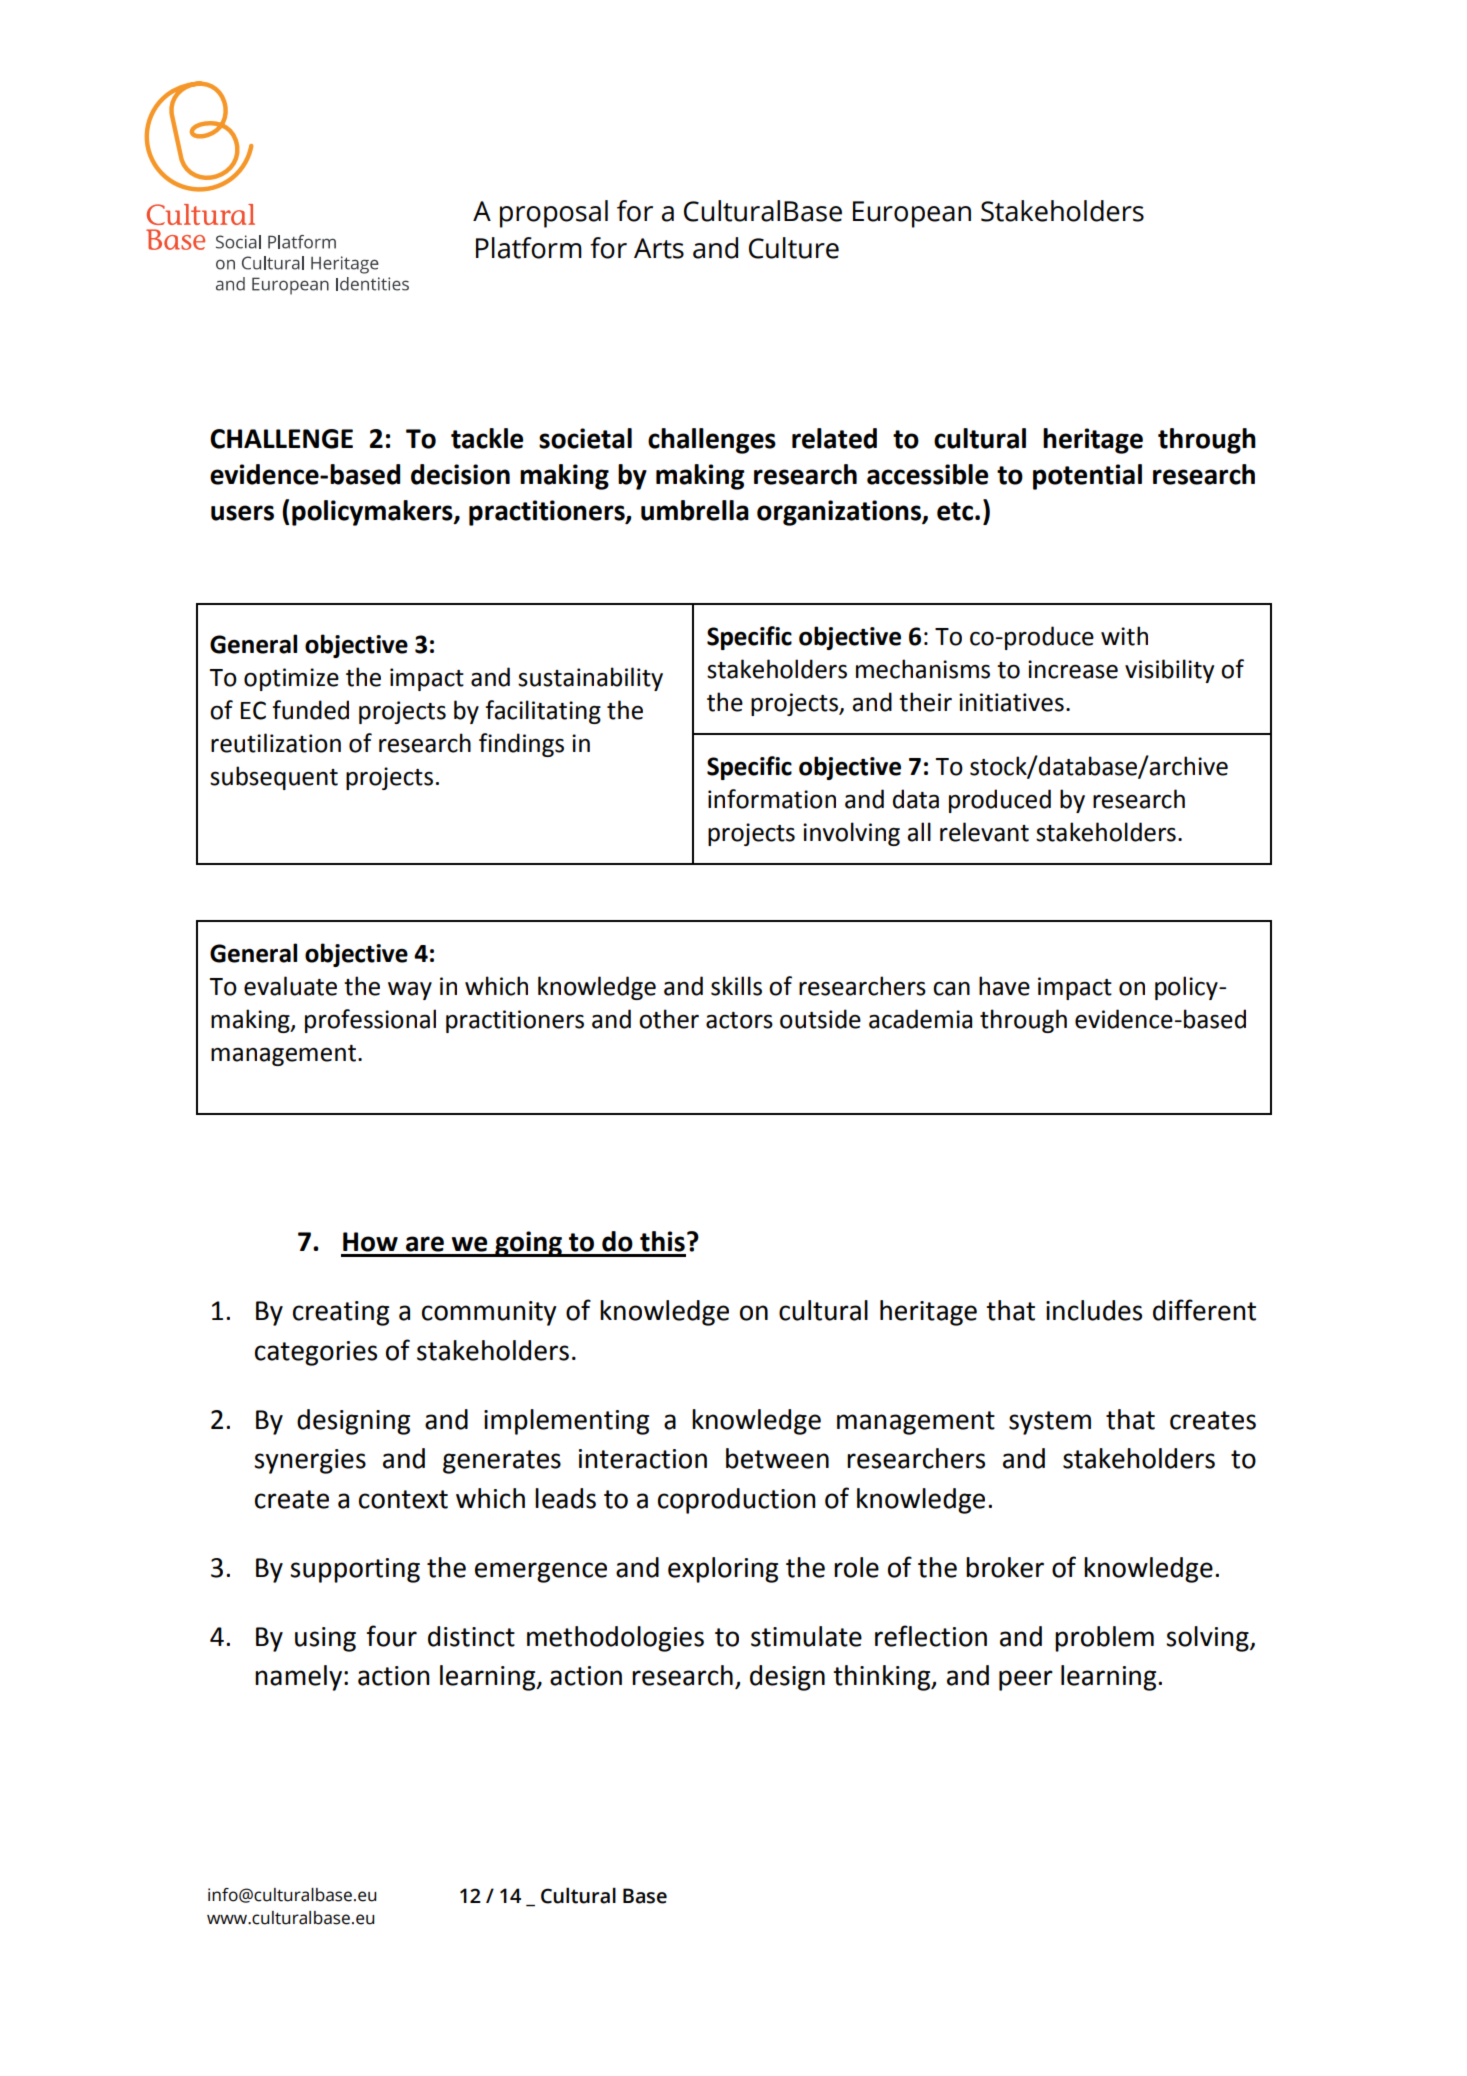 The width and height of the page is (1467, 2076). I want to click on Platform, so click(529, 248).
